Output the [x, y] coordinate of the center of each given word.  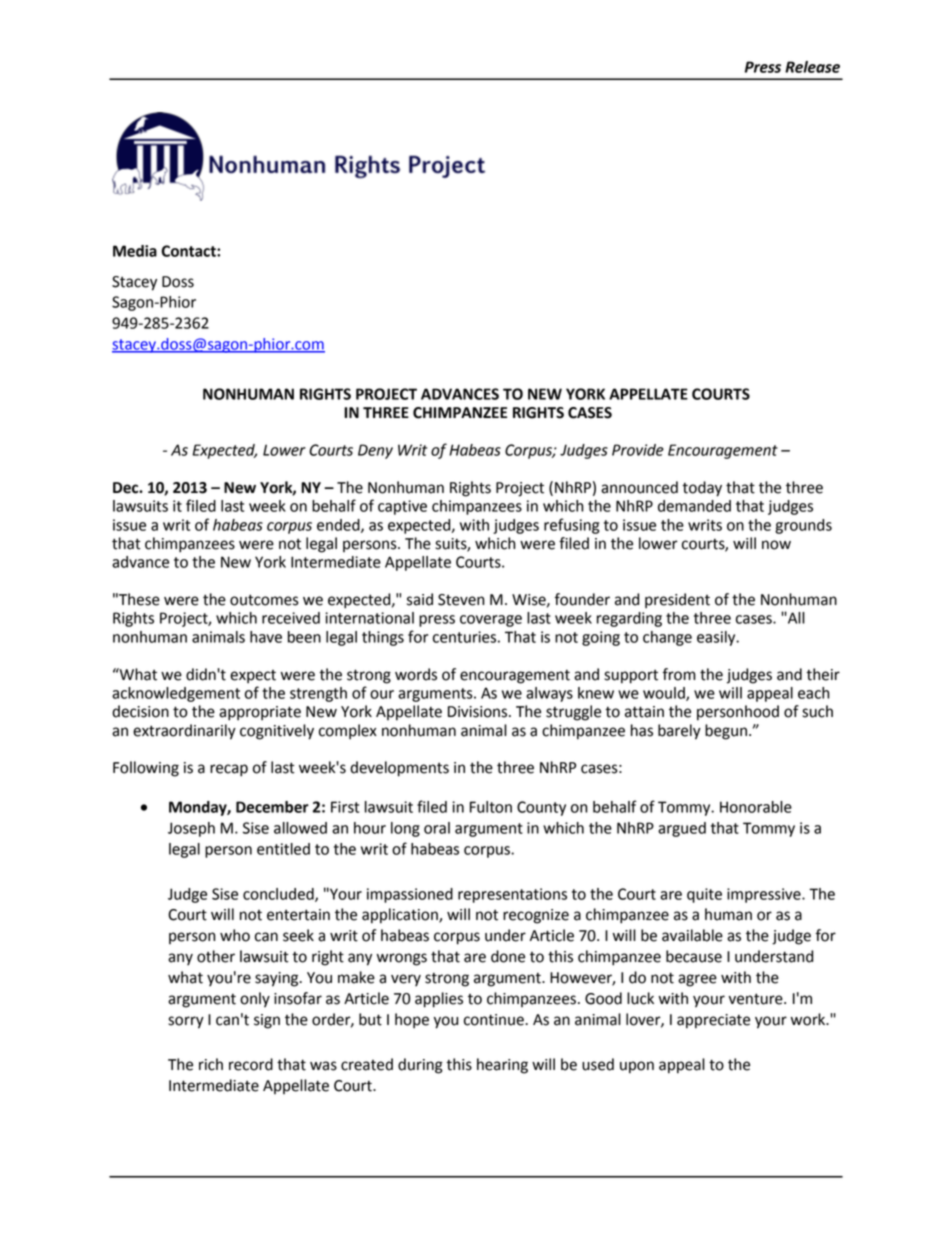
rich [211, 1064]
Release [812, 67]
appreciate [713, 1021]
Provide [638, 450]
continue [495, 1020]
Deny [375, 451]
